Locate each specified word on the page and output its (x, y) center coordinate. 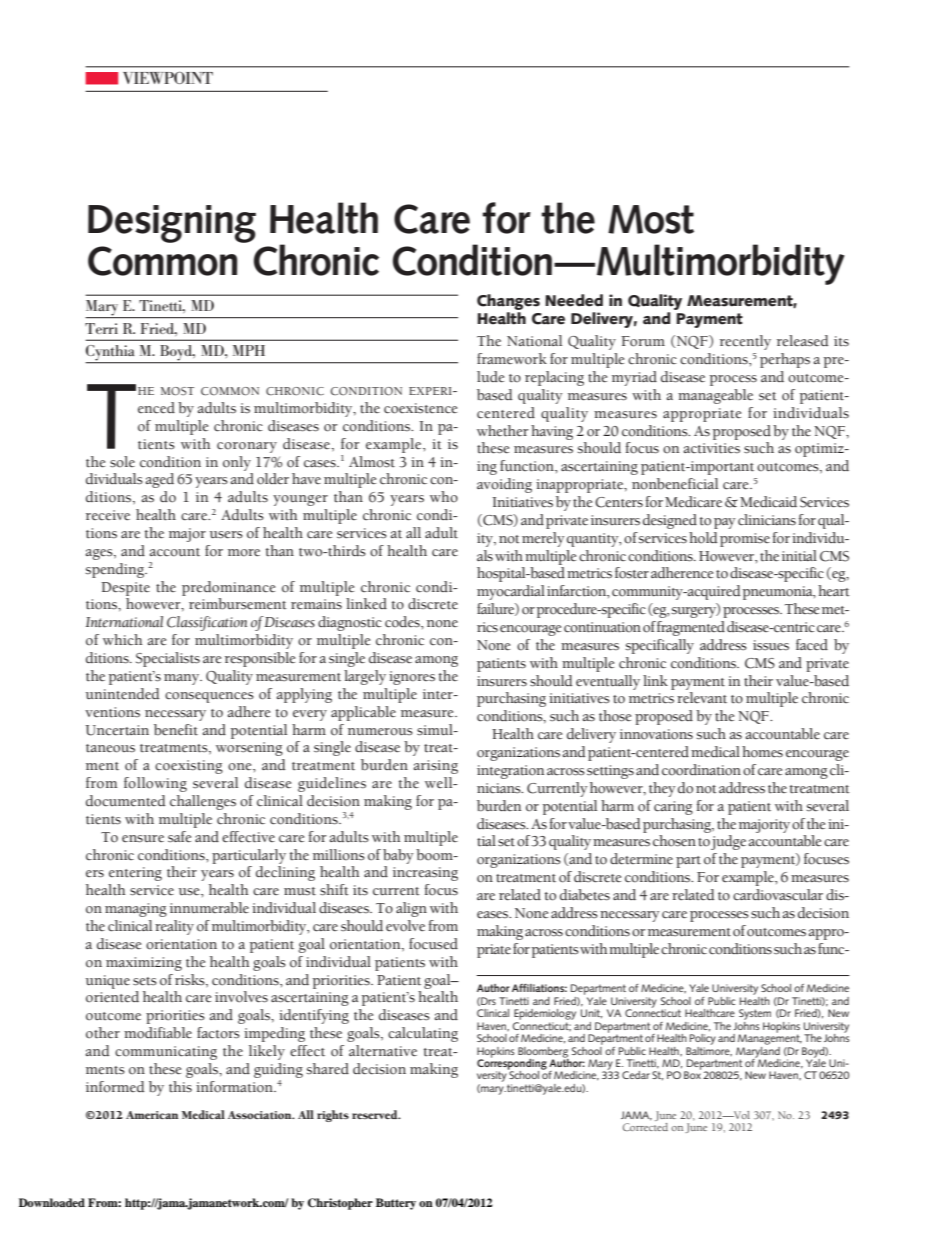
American (152, 1115)
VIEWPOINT (168, 77)
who (444, 497)
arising (436, 767)
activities (712, 448)
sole (122, 462)
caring (673, 808)
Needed (574, 300)
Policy (703, 1039)
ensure (143, 839)
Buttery (396, 1204)
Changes (508, 302)
